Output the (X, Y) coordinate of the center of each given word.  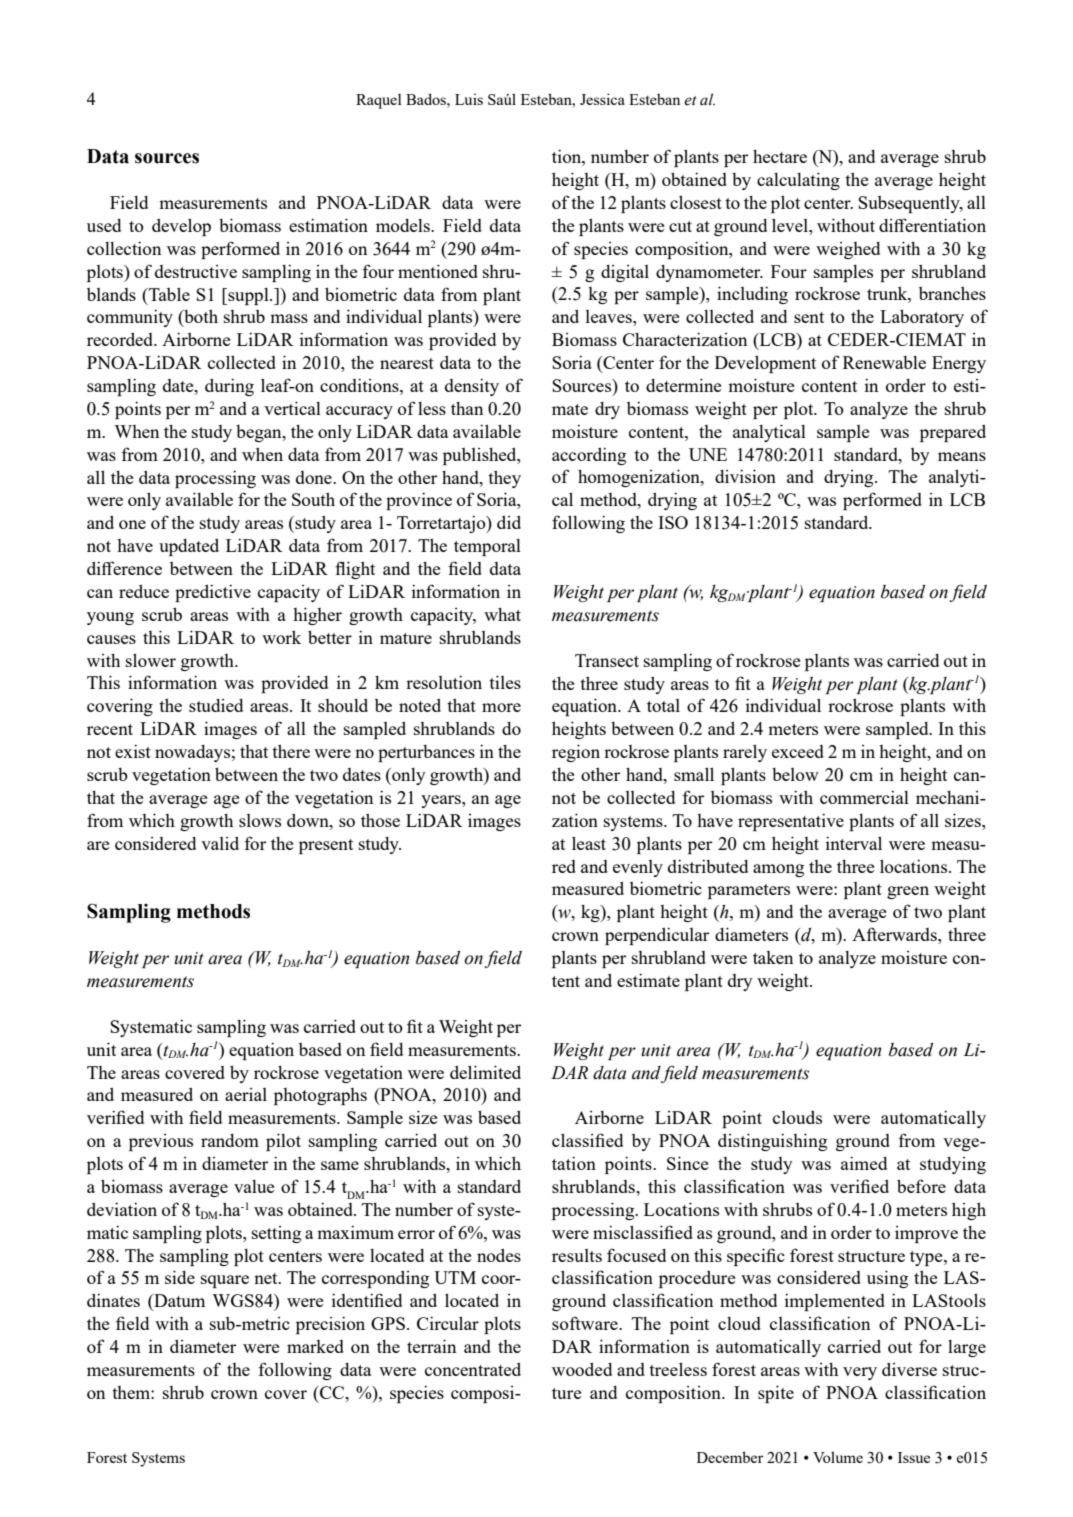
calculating (798, 181)
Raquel (379, 101)
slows (260, 820)
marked (315, 1346)
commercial (864, 797)
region (576, 753)
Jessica (602, 99)
